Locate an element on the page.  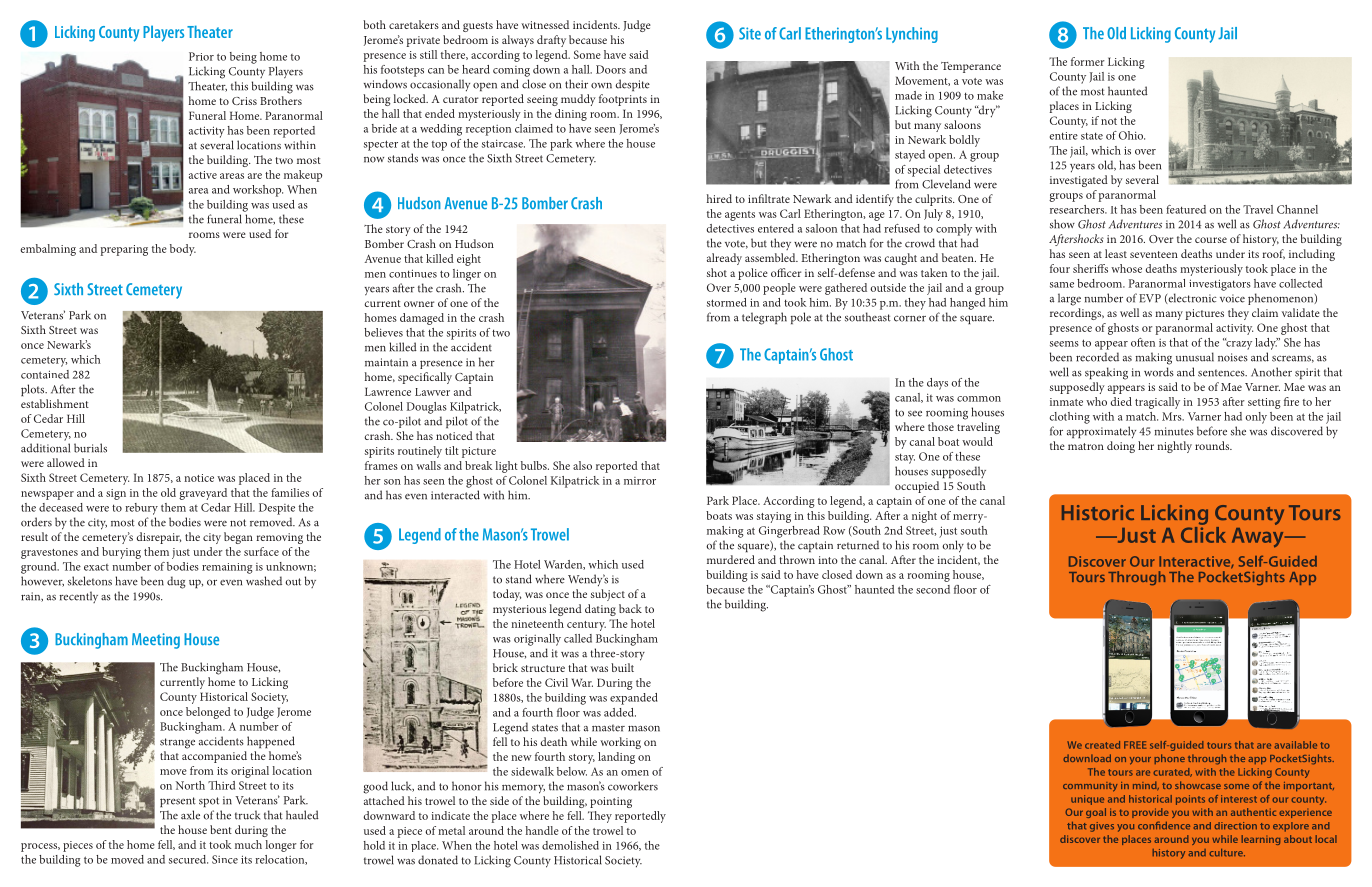
EVP is located at coordinates (1150, 298).
